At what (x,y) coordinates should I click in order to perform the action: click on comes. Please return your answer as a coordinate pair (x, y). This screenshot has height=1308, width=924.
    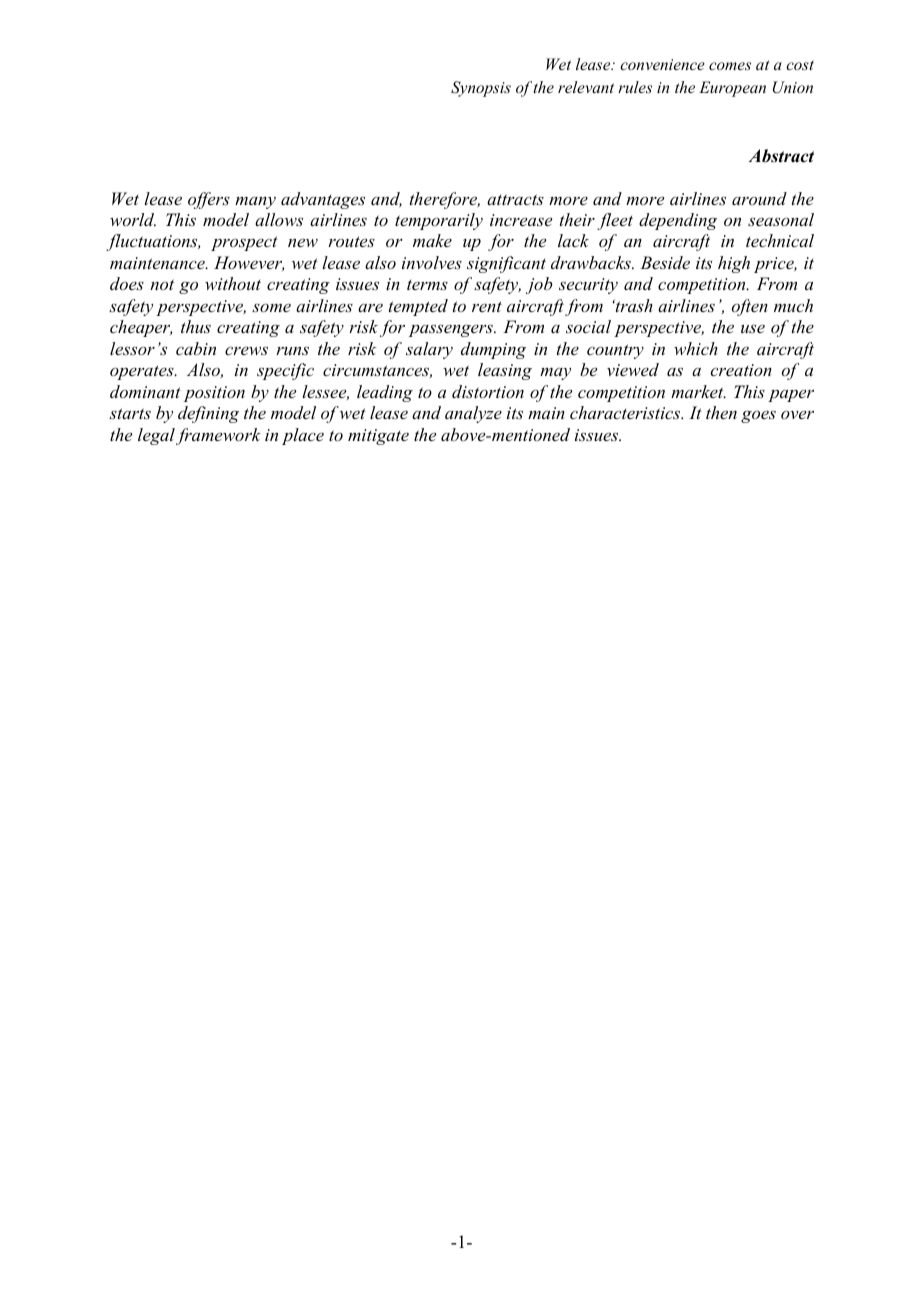
    Looking at the image, I should click on (730, 66).
